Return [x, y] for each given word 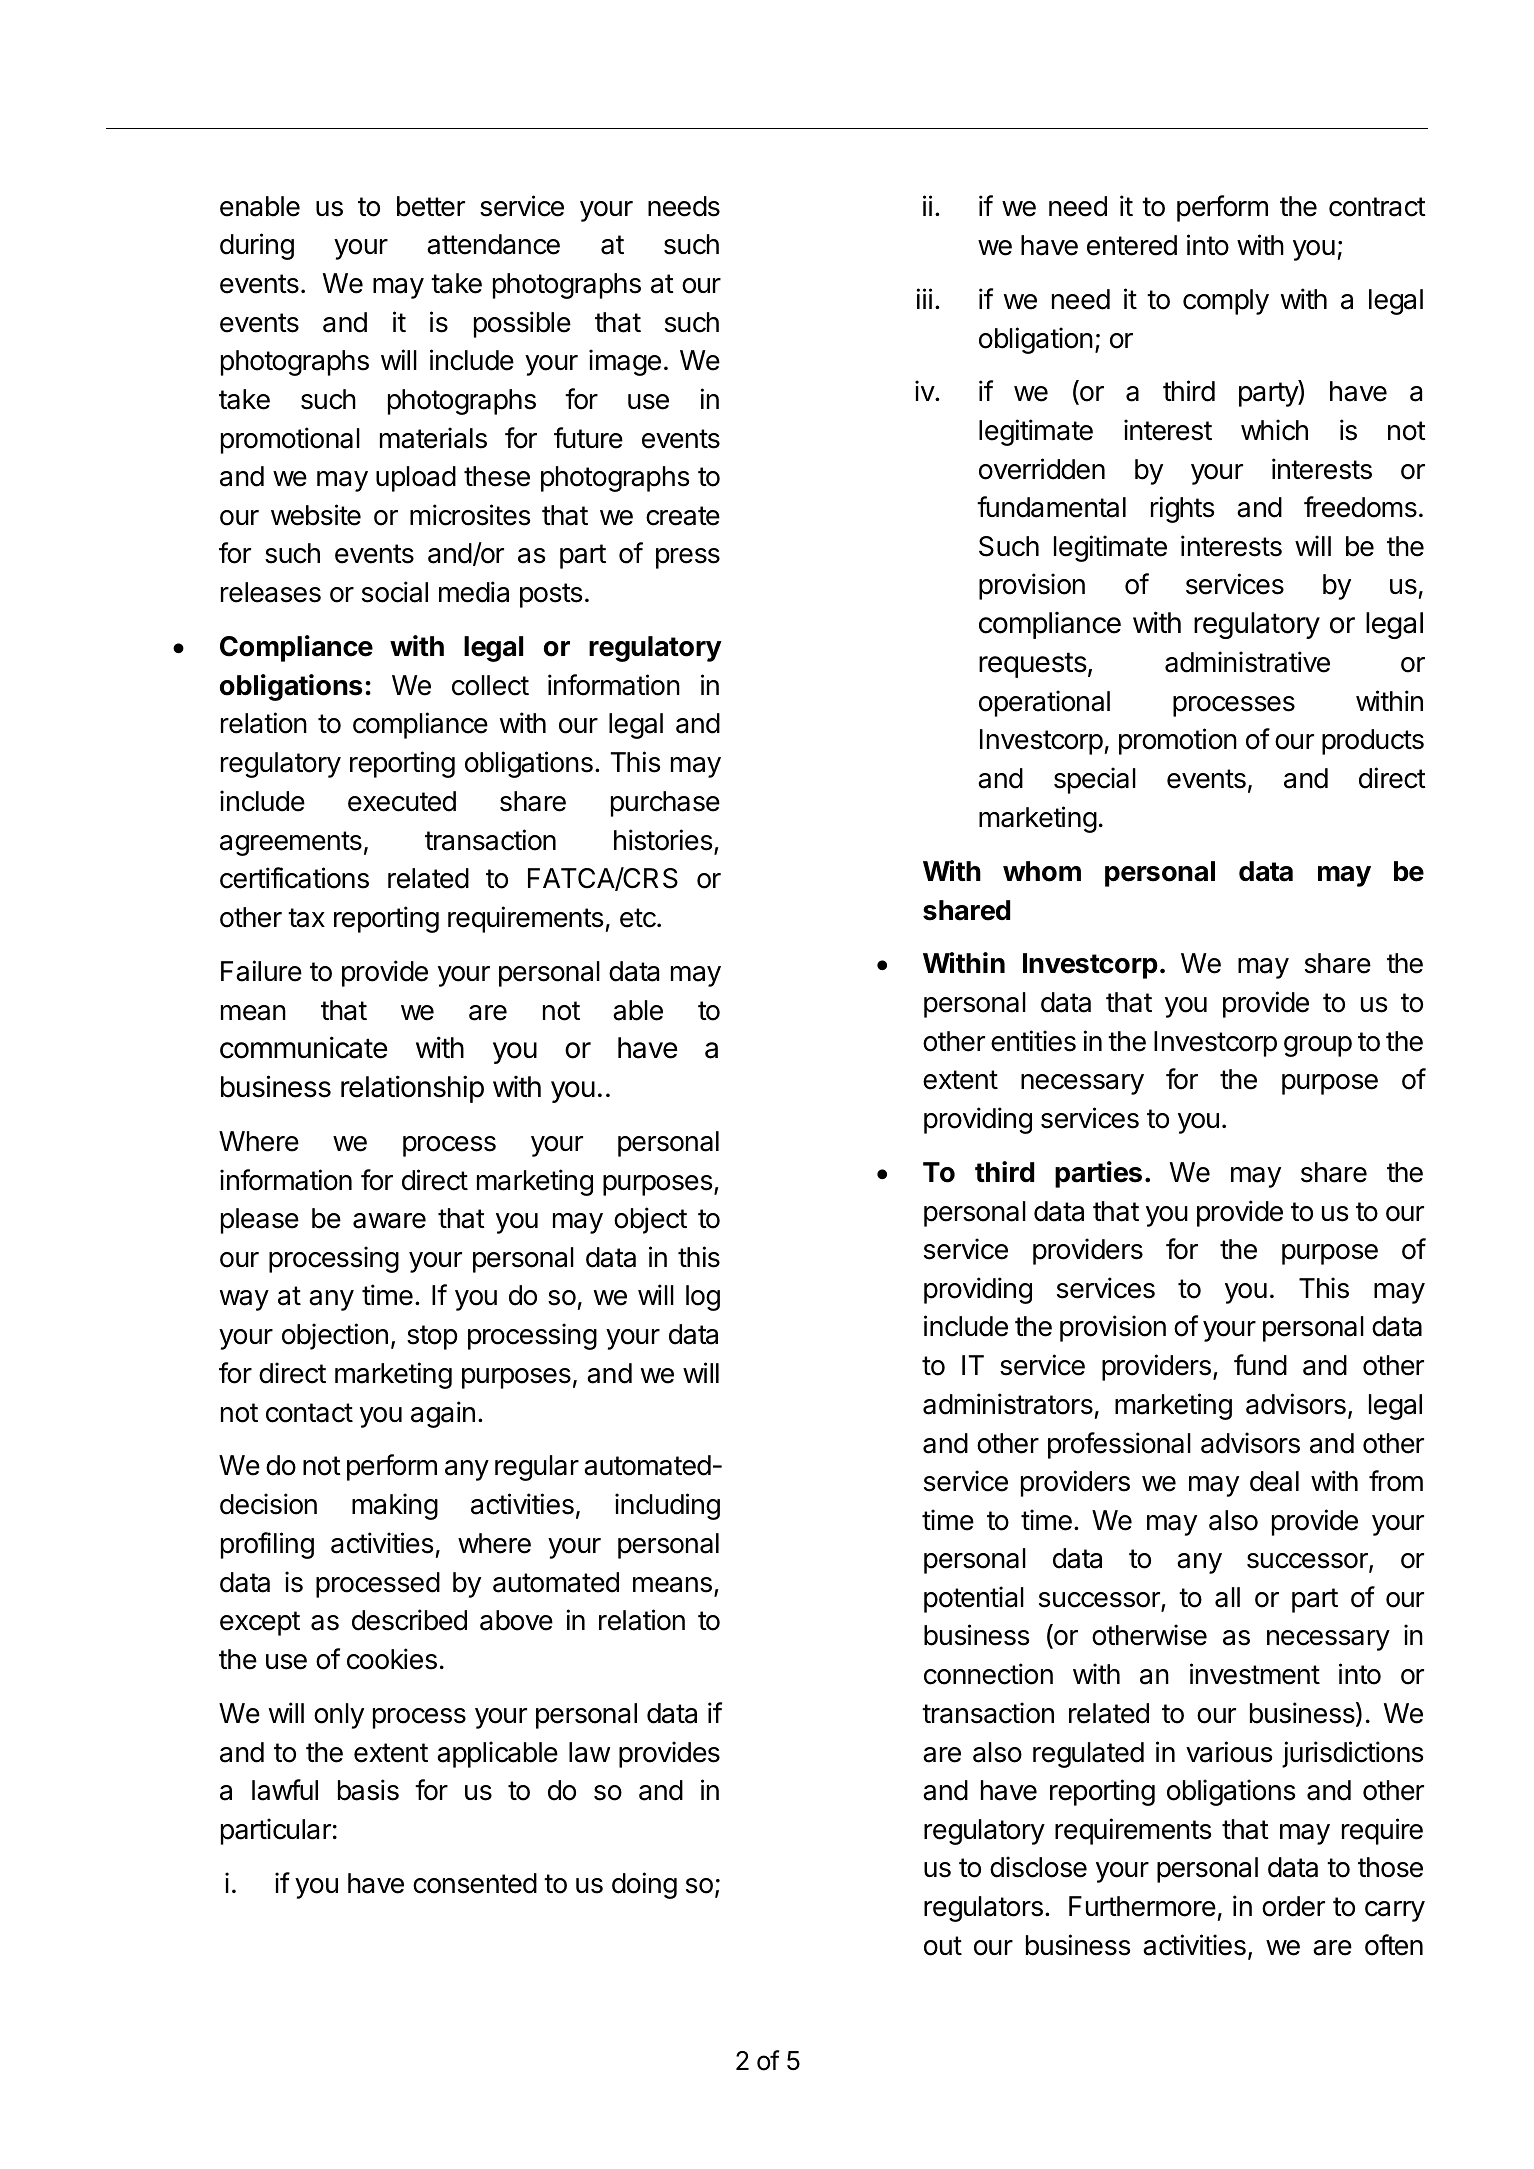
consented [475, 1883]
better [431, 206]
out [943, 1946]
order [1293, 1906]
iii [924, 298]
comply [1226, 302]
